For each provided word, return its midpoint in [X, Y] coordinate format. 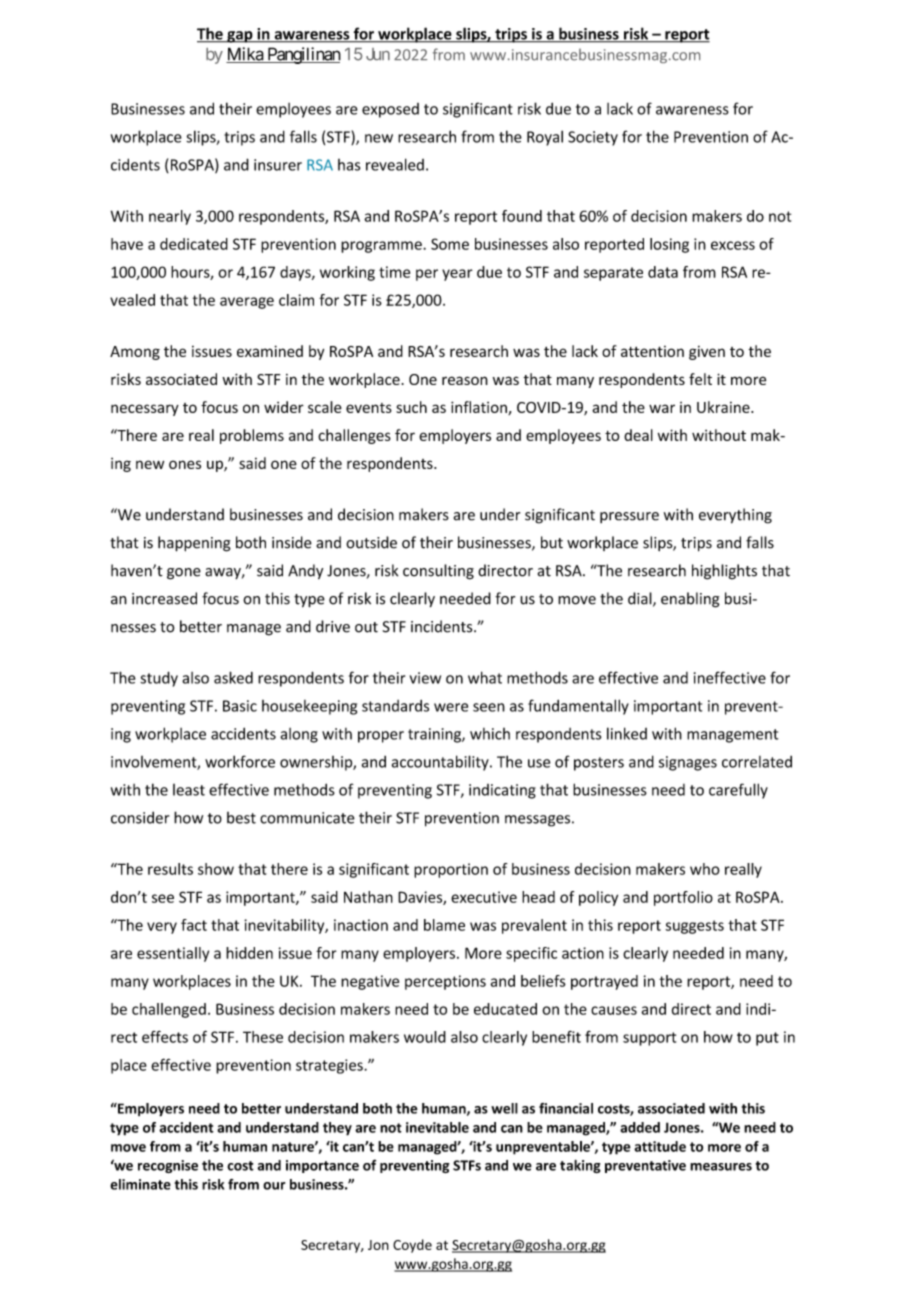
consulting [438, 572]
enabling [690, 600]
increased [164, 598]
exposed [390, 110]
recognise [168, 1166]
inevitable [437, 1127]
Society [593, 138]
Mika [245, 55]
